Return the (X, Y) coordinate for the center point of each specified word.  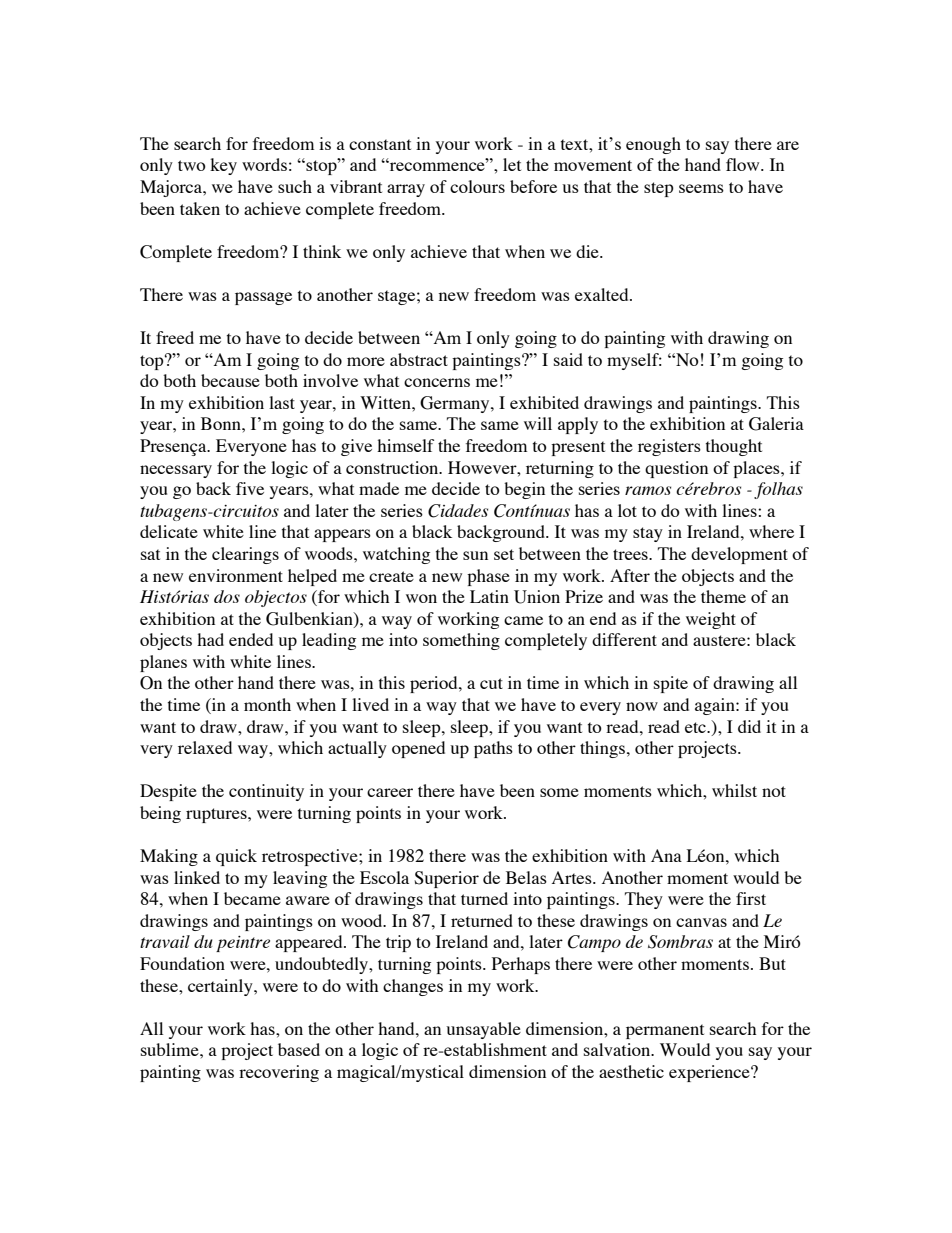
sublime (171, 1049)
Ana (666, 855)
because (230, 380)
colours (477, 186)
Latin (489, 596)
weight (711, 620)
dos (227, 596)
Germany (456, 404)
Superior (446, 879)
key (223, 166)
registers (669, 447)
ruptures (217, 815)
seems (701, 188)
